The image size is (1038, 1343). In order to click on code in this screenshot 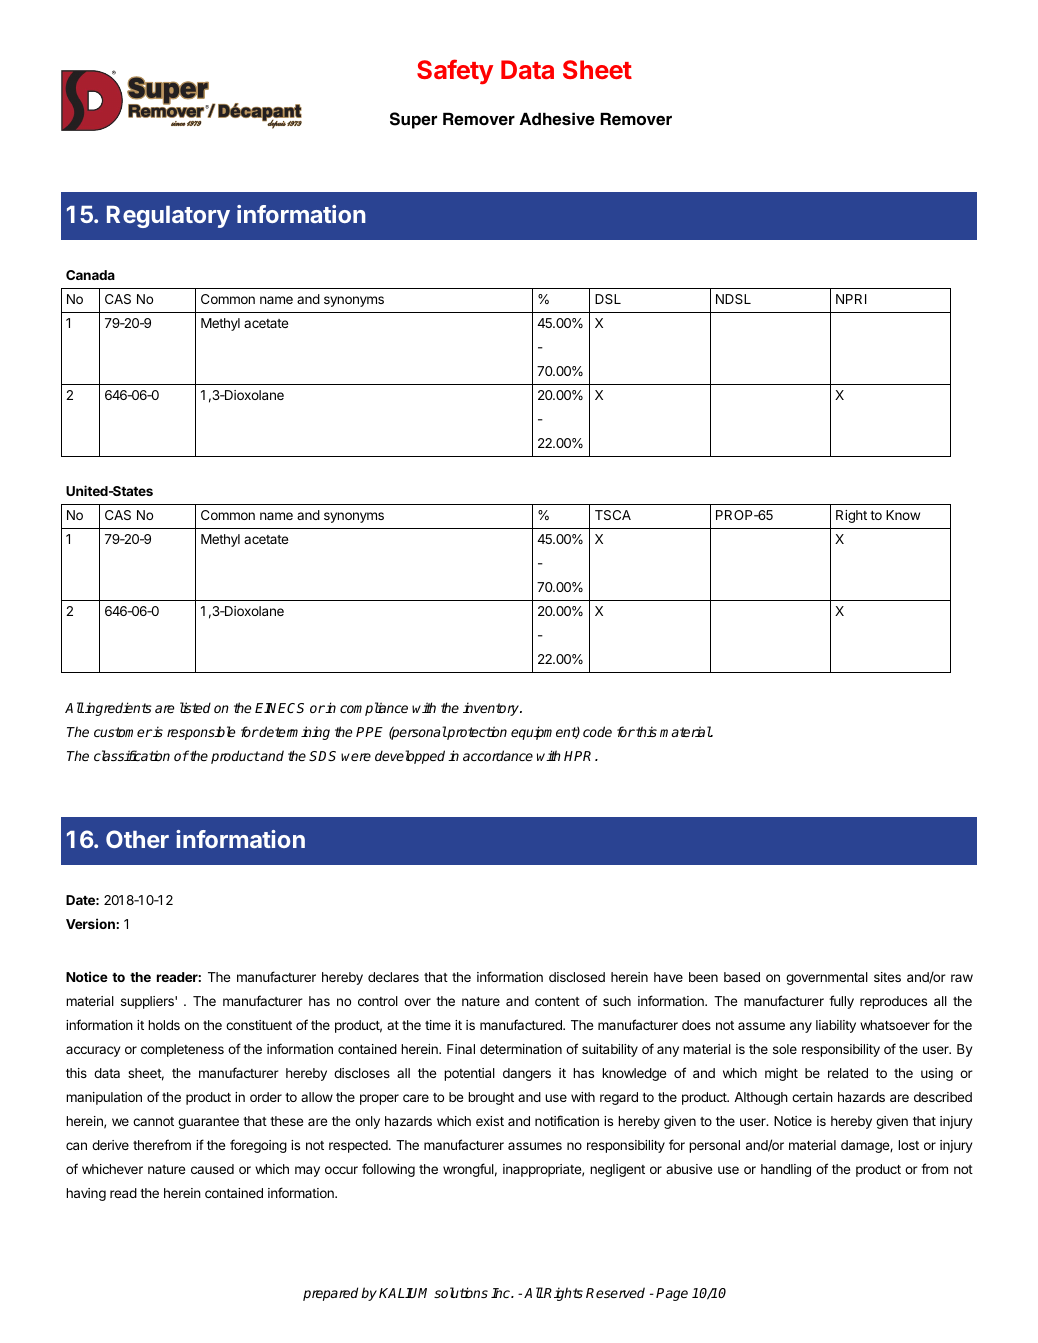, I will do `click(597, 731)`.
